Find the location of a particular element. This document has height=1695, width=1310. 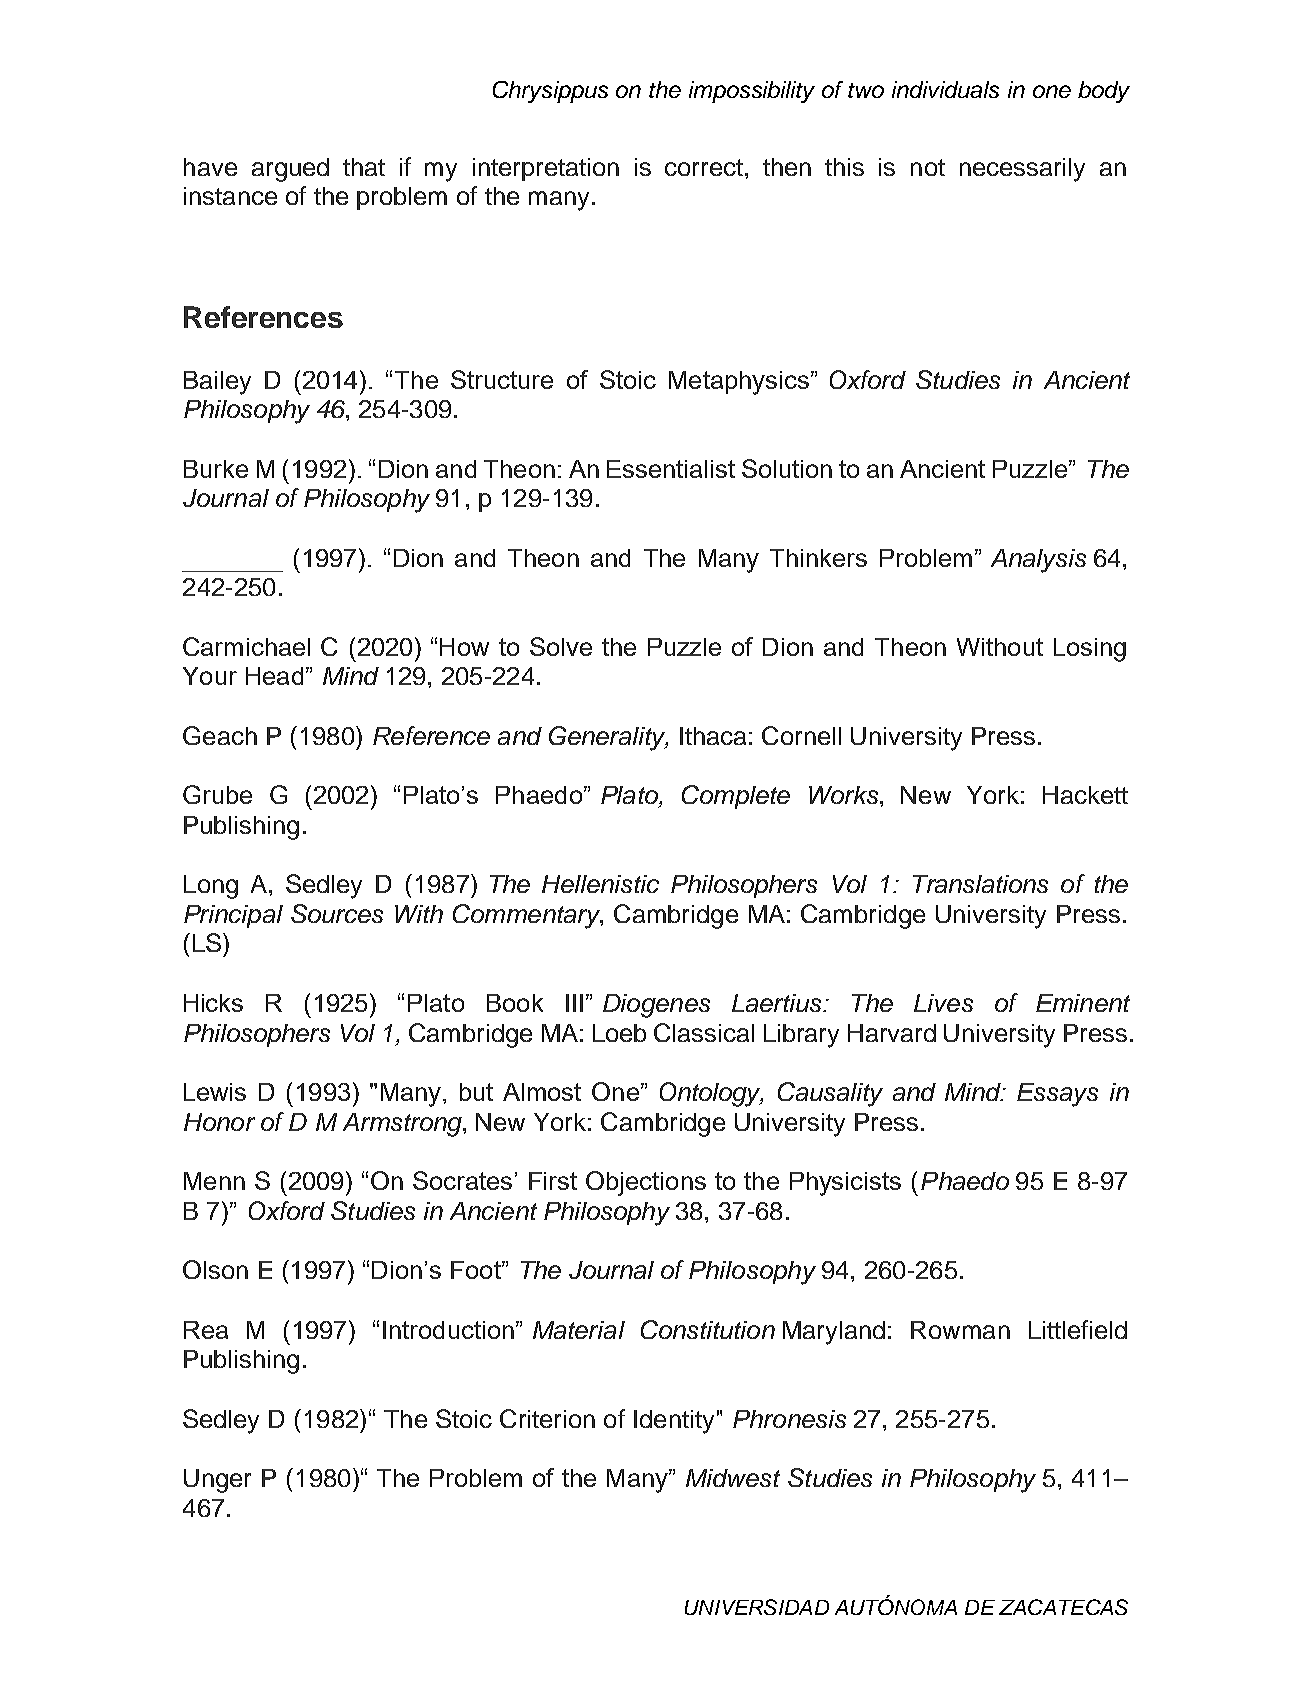

Hellenistic is located at coordinates (600, 884).
